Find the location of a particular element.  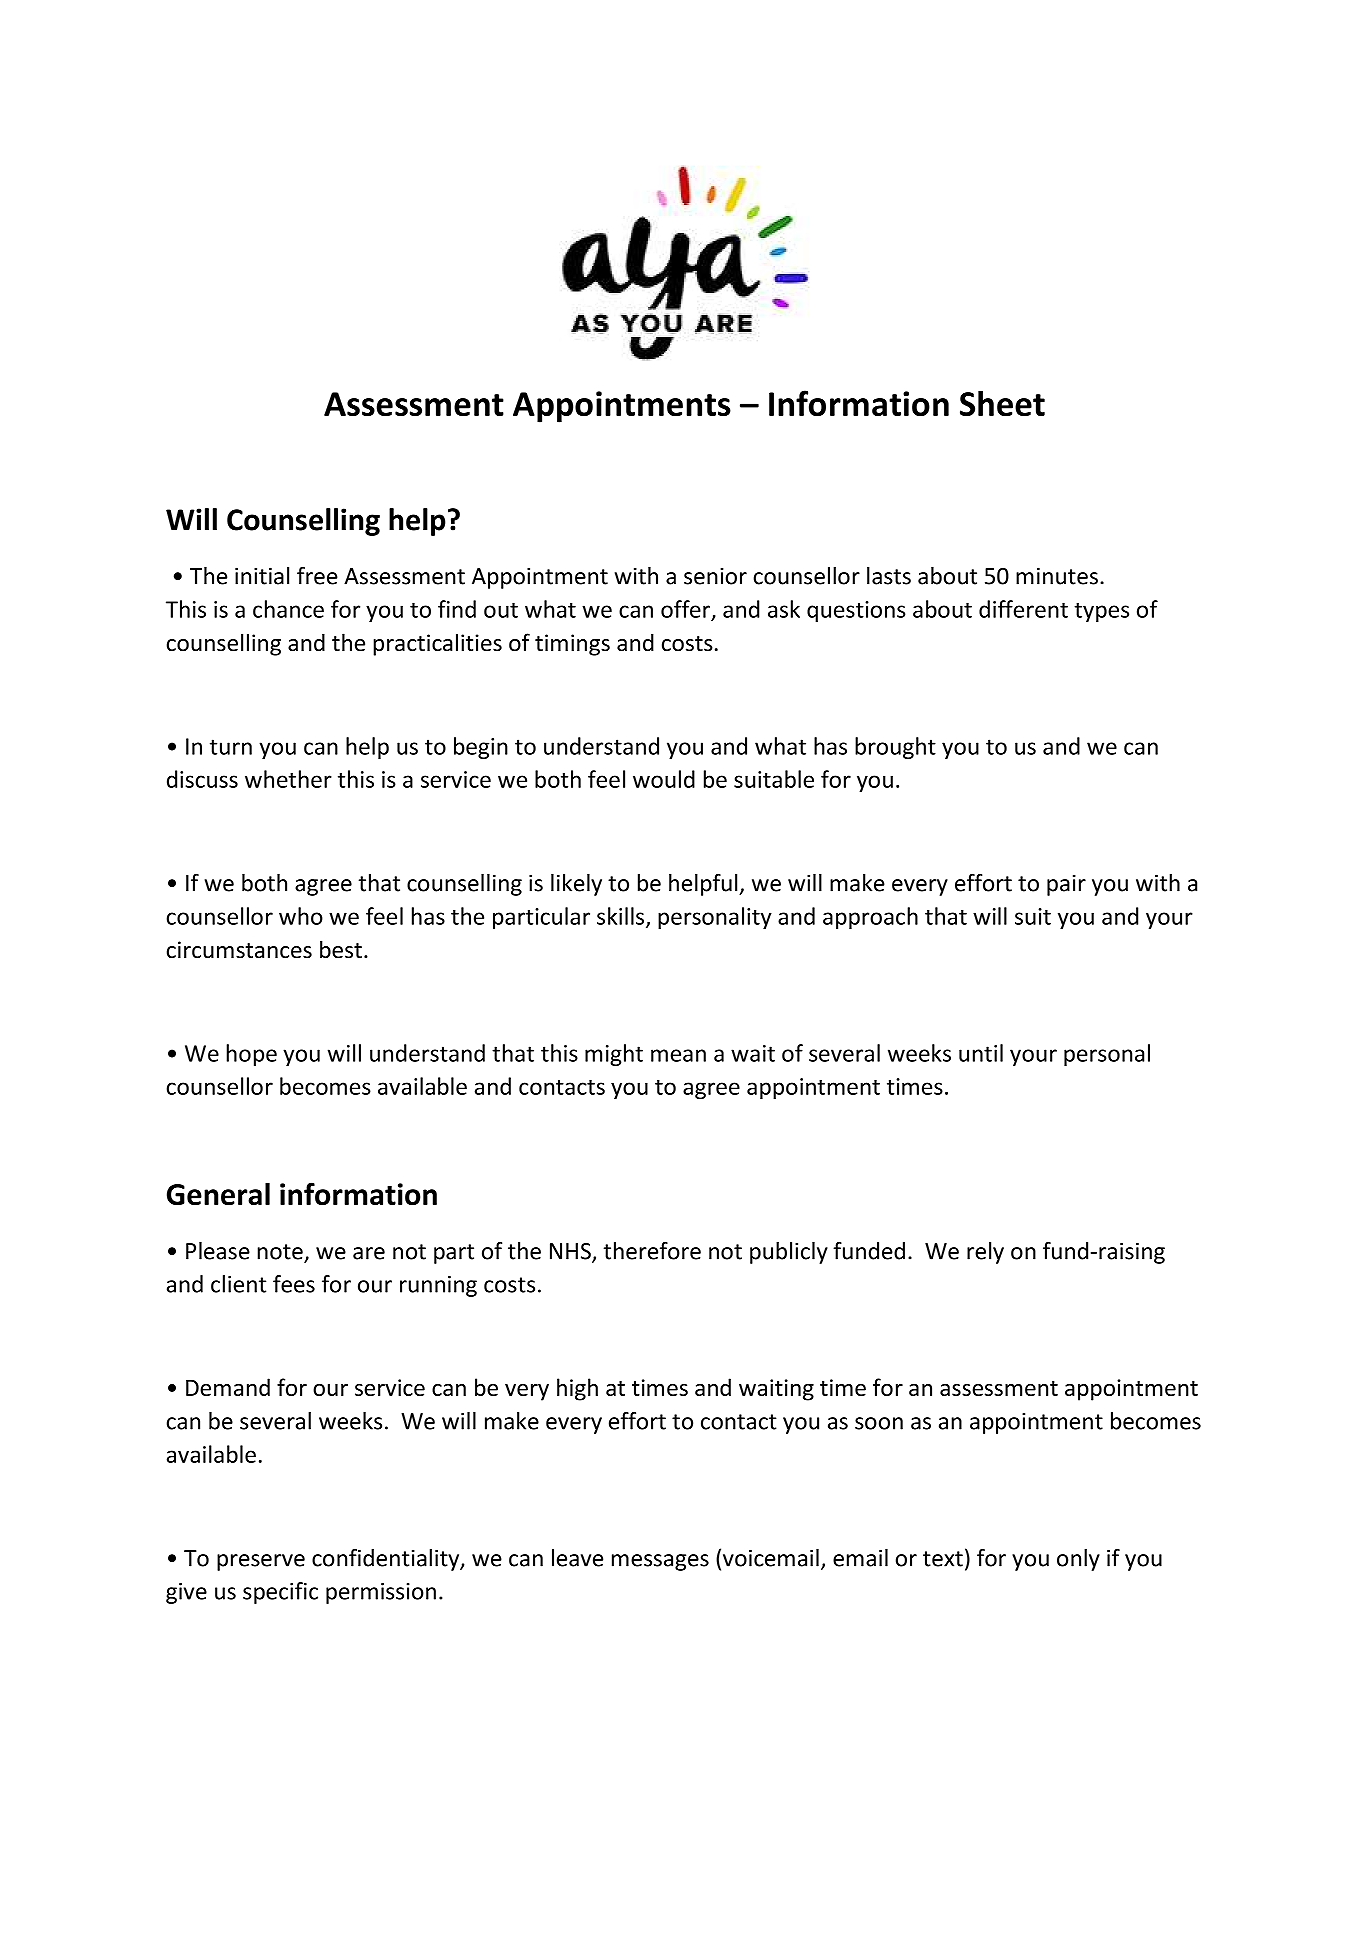

therefore is located at coordinates (652, 1251).
